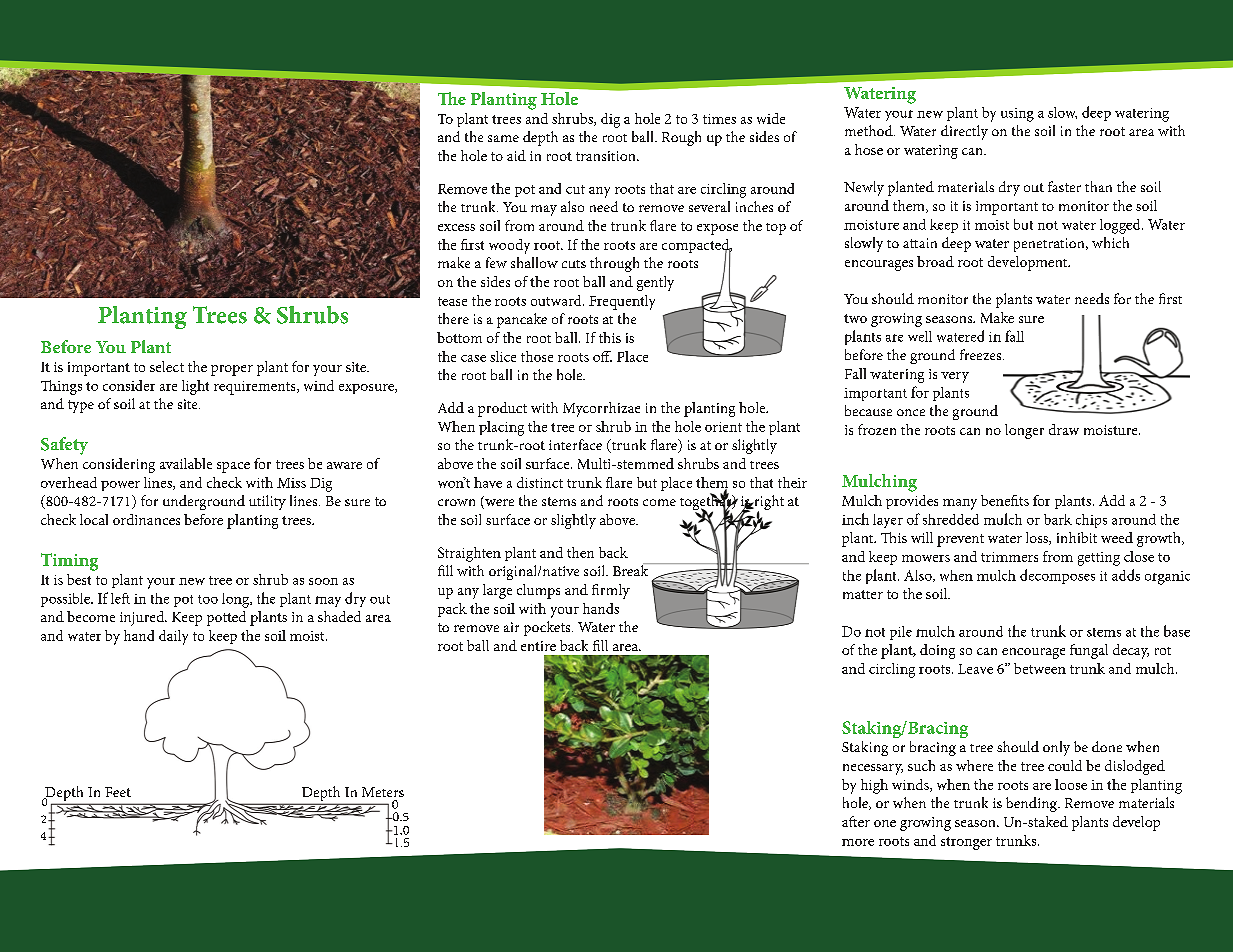 The width and height of the screenshot is (1233, 952). I want to click on entire, so click(538, 646).
